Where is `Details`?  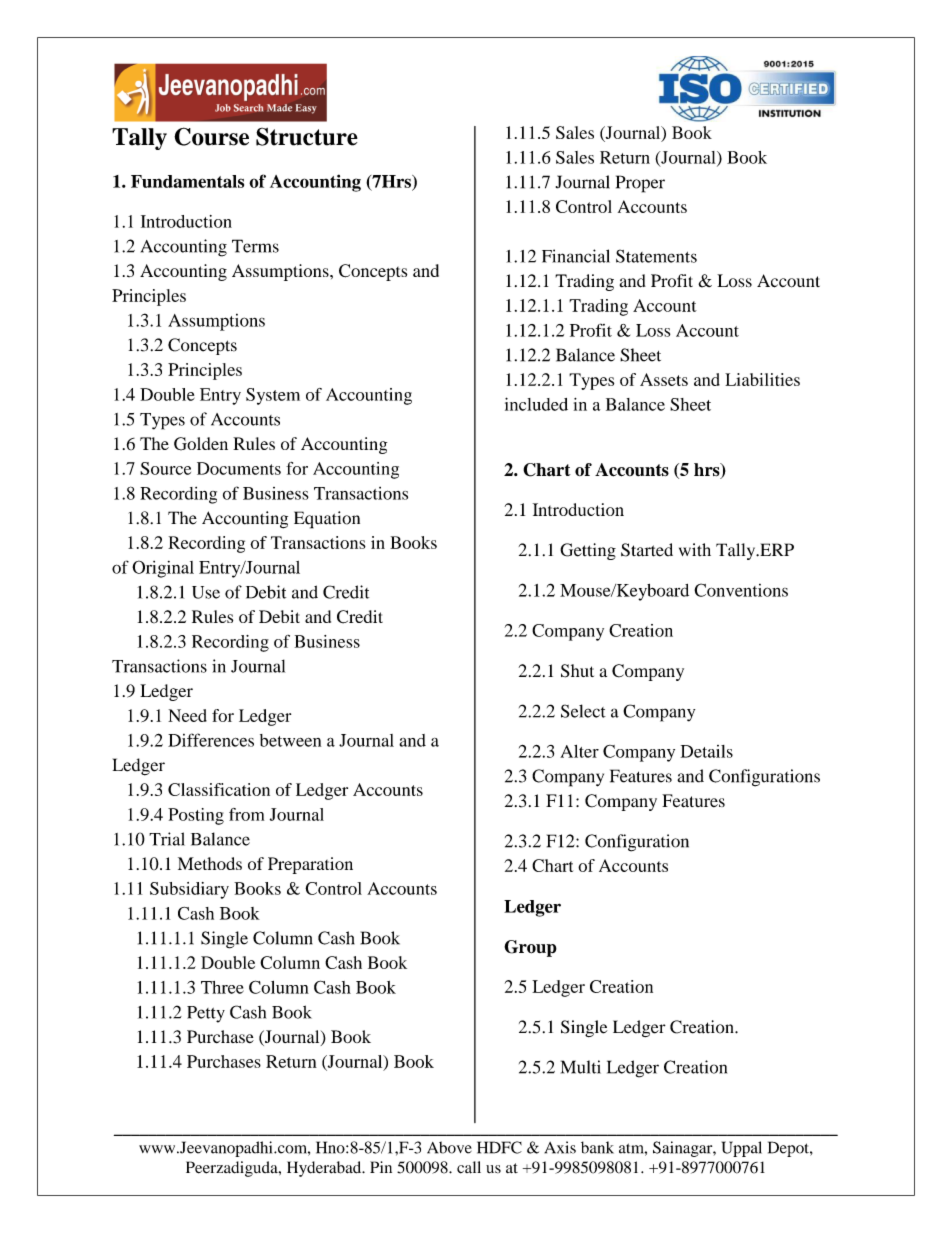 Details is located at coordinates (707, 751).
